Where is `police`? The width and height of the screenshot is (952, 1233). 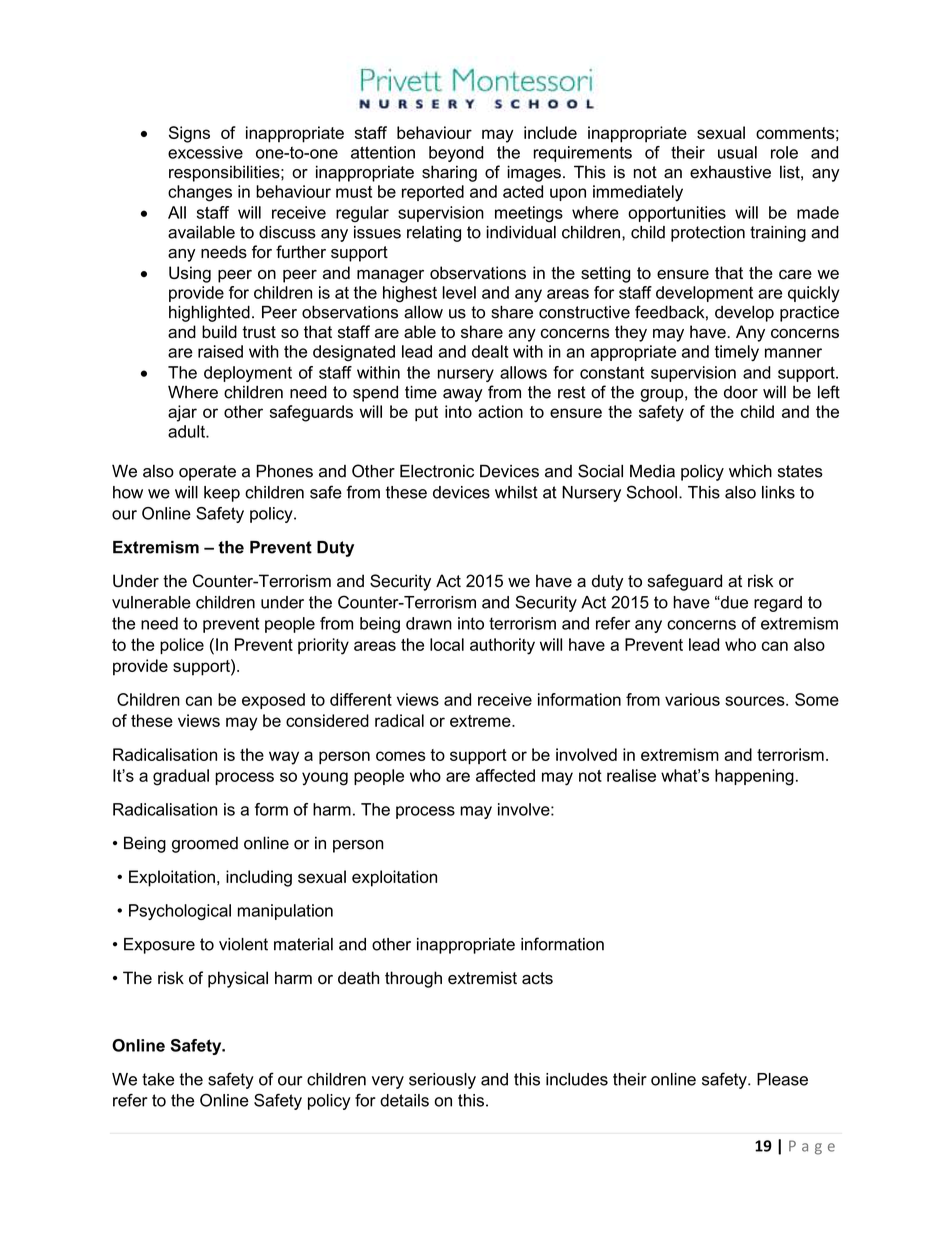 police is located at coordinates (182, 646).
